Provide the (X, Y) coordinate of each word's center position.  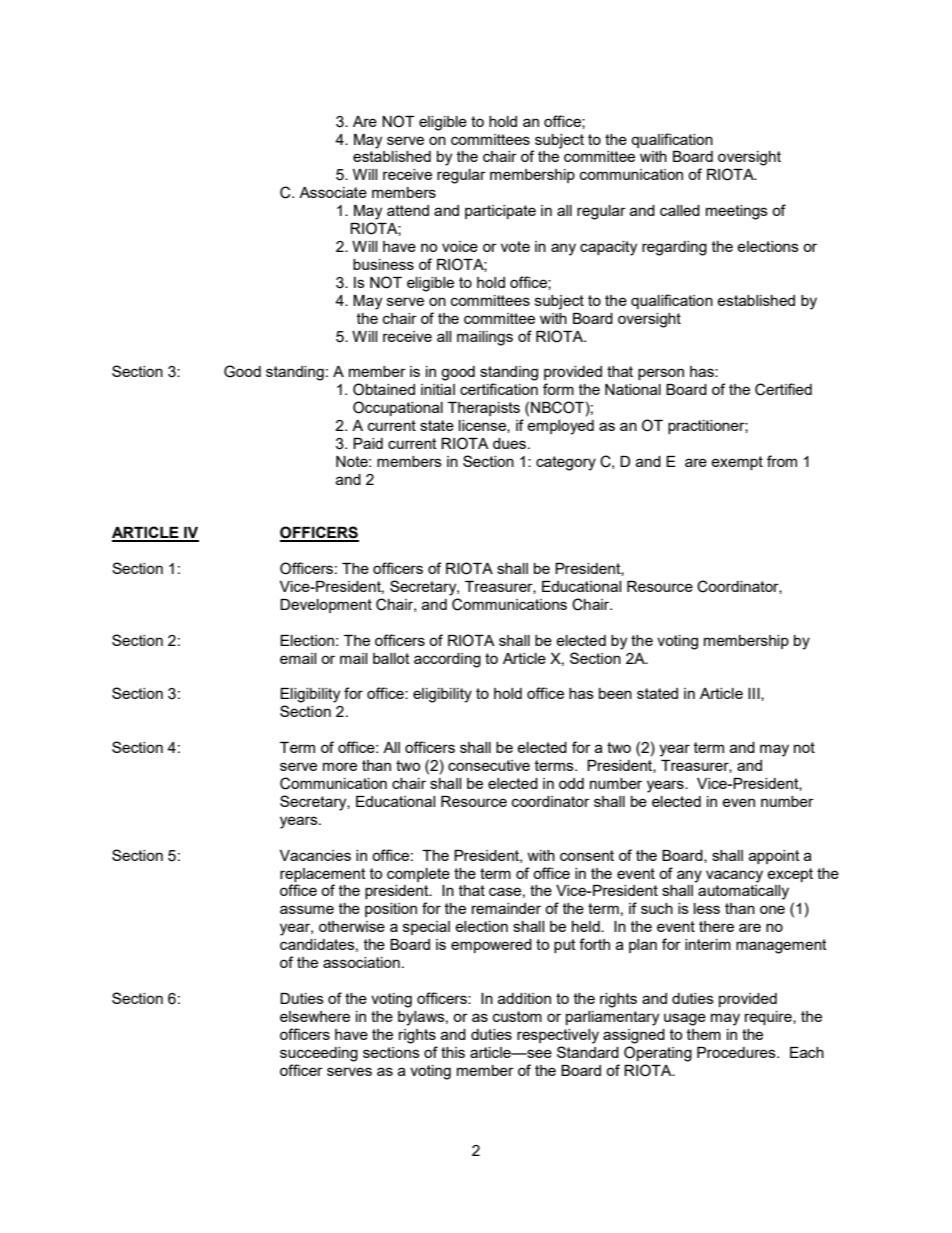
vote (515, 246)
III (755, 694)
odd (571, 783)
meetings (737, 212)
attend (408, 210)
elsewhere (315, 1016)
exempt (737, 463)
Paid (368, 443)
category (566, 463)
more (340, 766)
